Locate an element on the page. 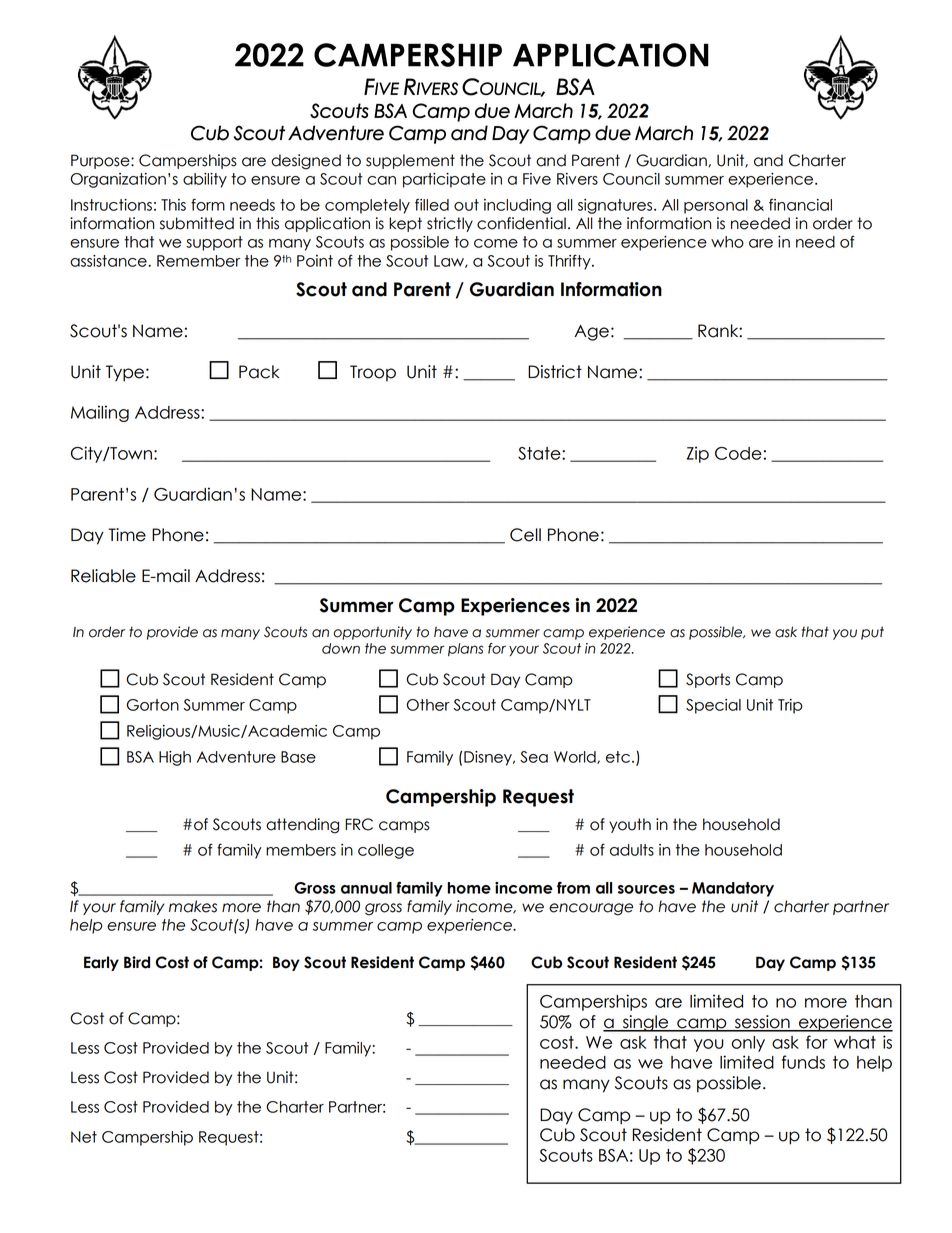 This image has width=952, height=1233. Cell is located at coordinates (525, 535).
